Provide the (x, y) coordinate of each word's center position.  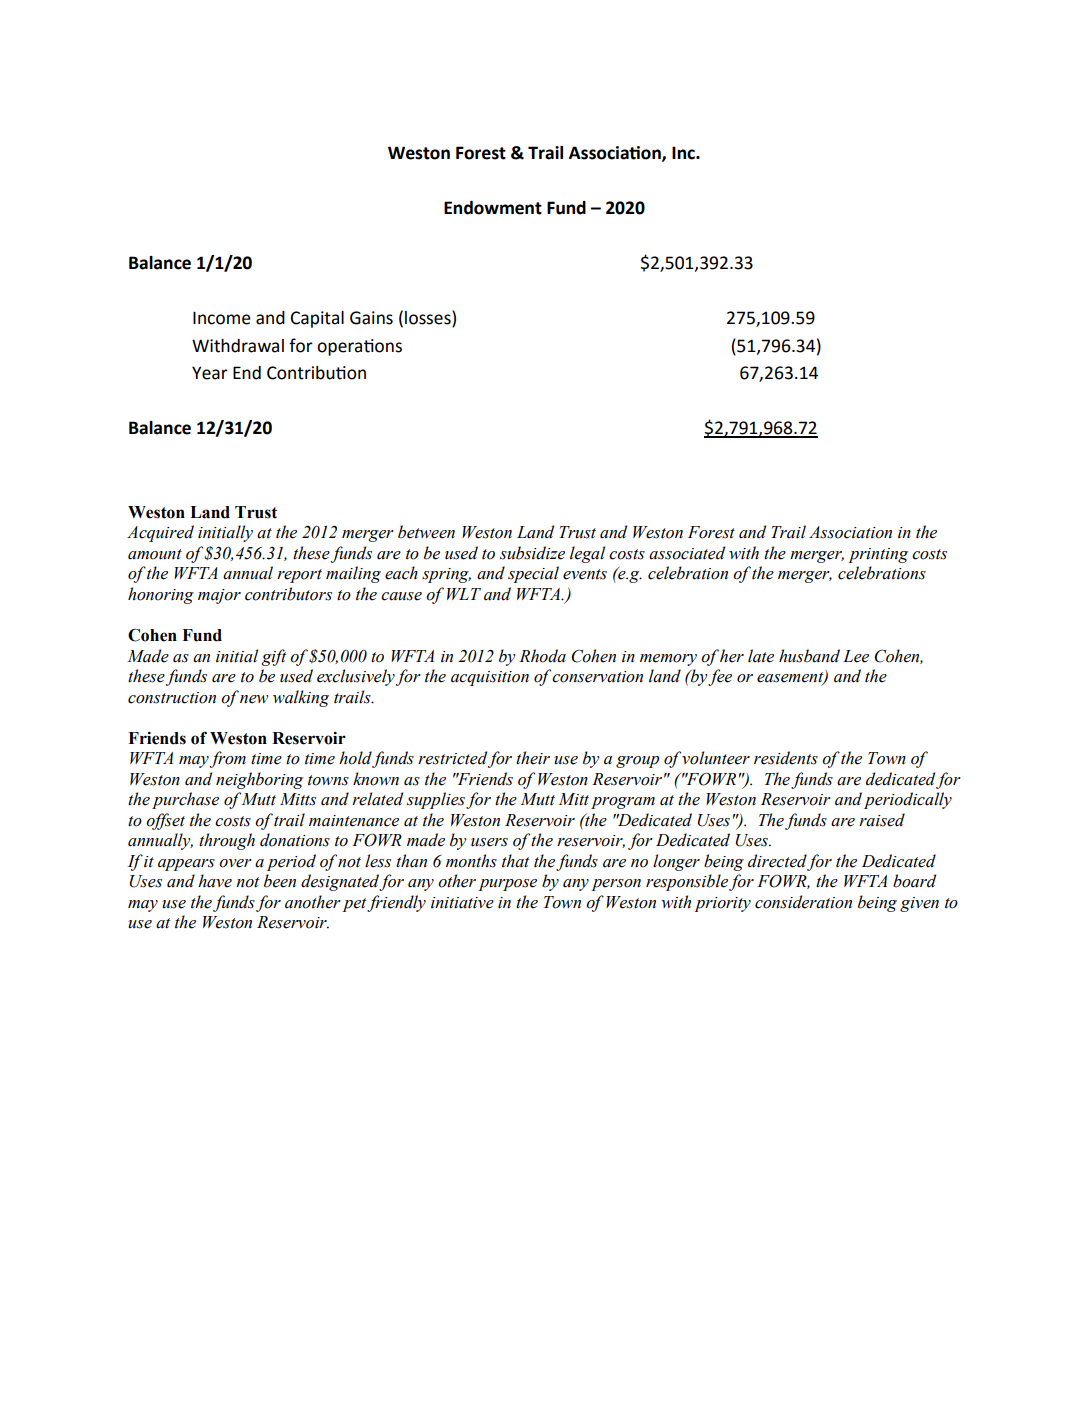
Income (222, 318)
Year (210, 373)
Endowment (493, 208)
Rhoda (542, 656)
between (426, 532)
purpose (507, 885)
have (215, 881)
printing (878, 555)
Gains (371, 318)
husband (809, 656)
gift (274, 657)
